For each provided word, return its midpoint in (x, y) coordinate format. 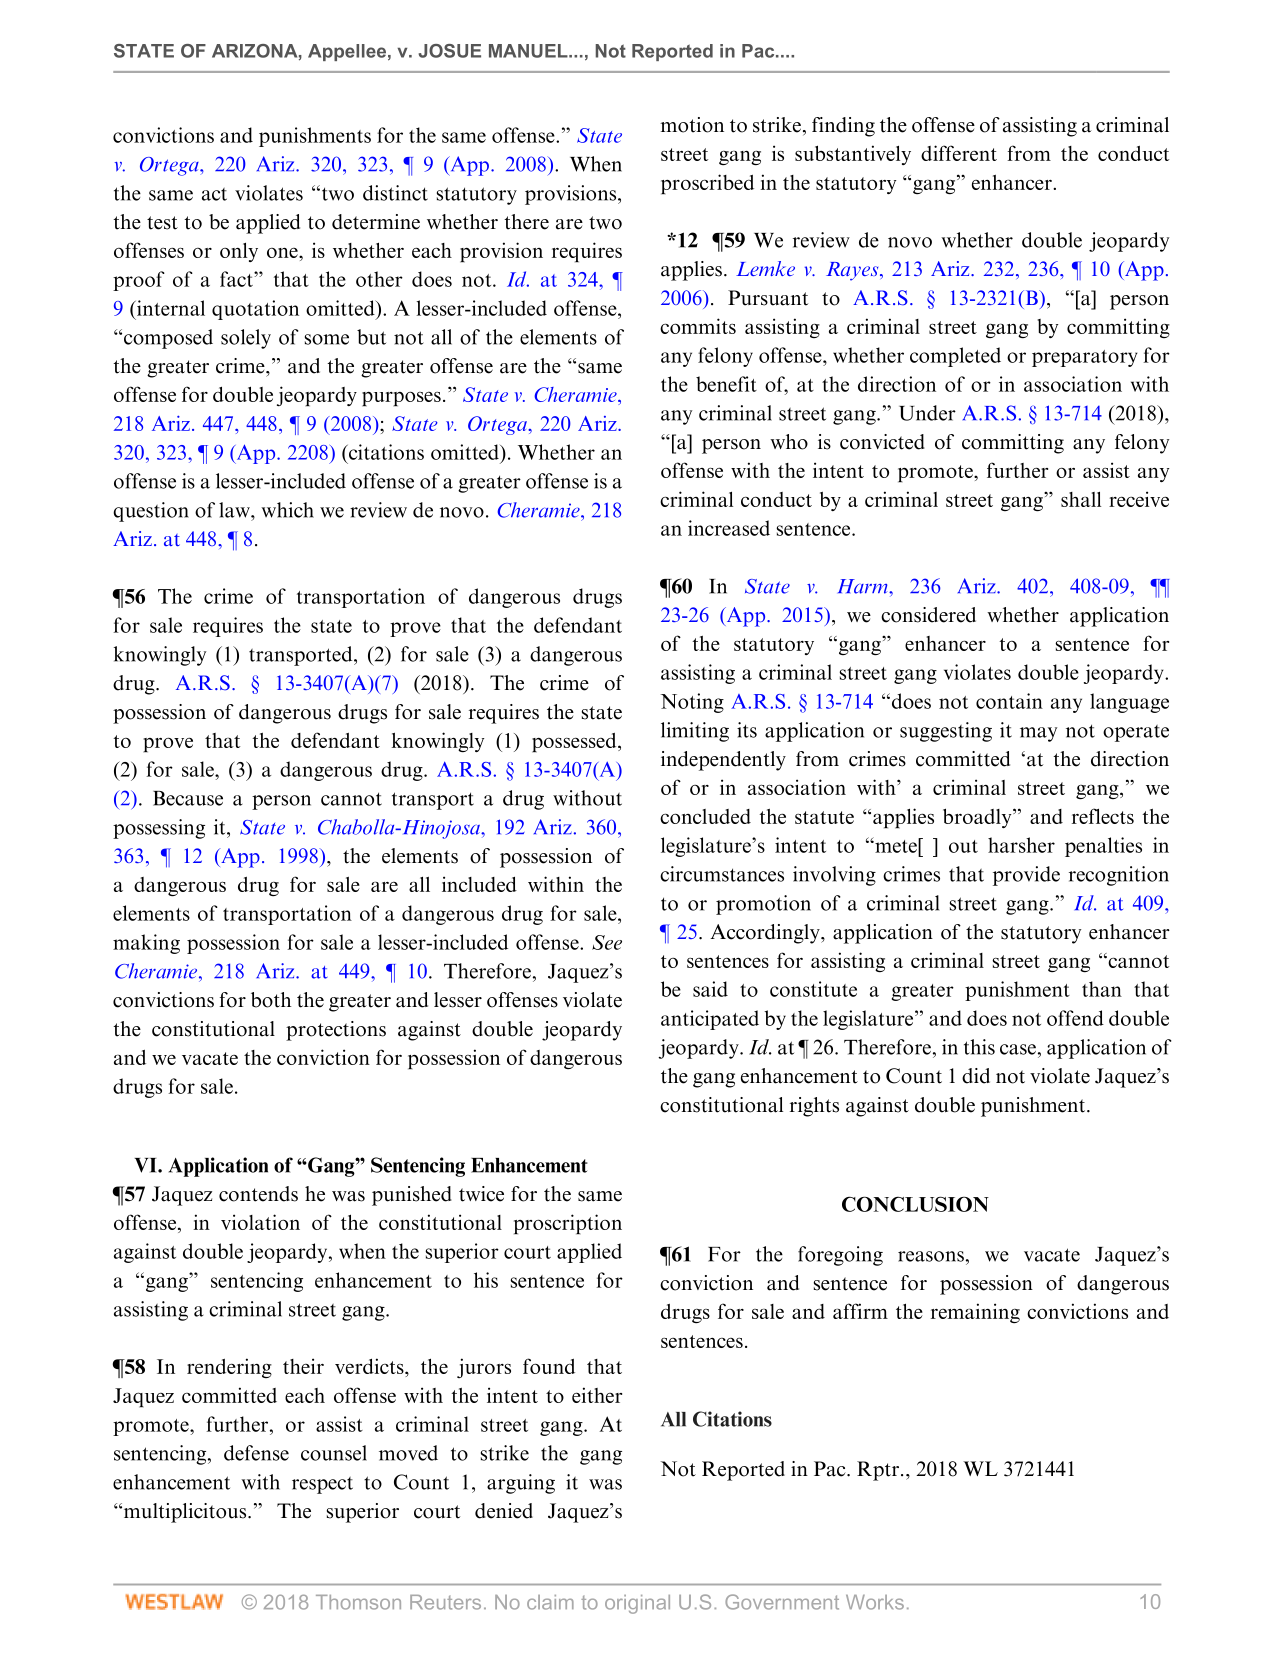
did (976, 1076)
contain (1009, 701)
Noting (692, 703)
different (959, 153)
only (239, 252)
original (637, 1604)
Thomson (358, 1602)
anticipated (710, 1020)
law (235, 510)
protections (336, 1031)
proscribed (707, 184)
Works (875, 1602)
